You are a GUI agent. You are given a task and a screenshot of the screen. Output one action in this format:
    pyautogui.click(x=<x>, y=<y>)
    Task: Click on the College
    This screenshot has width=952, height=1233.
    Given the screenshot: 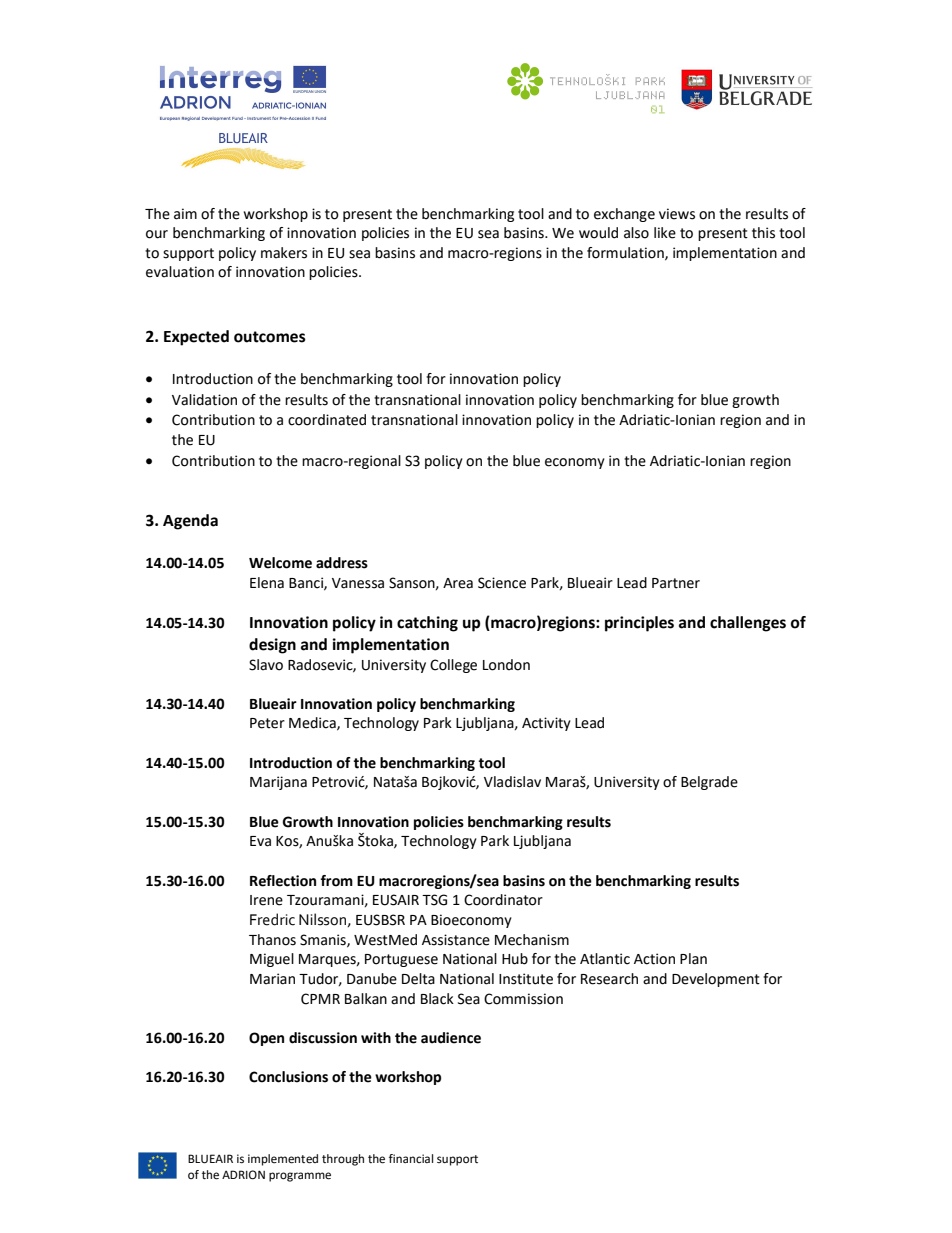 What is the action you would take?
    pyautogui.click(x=453, y=666)
